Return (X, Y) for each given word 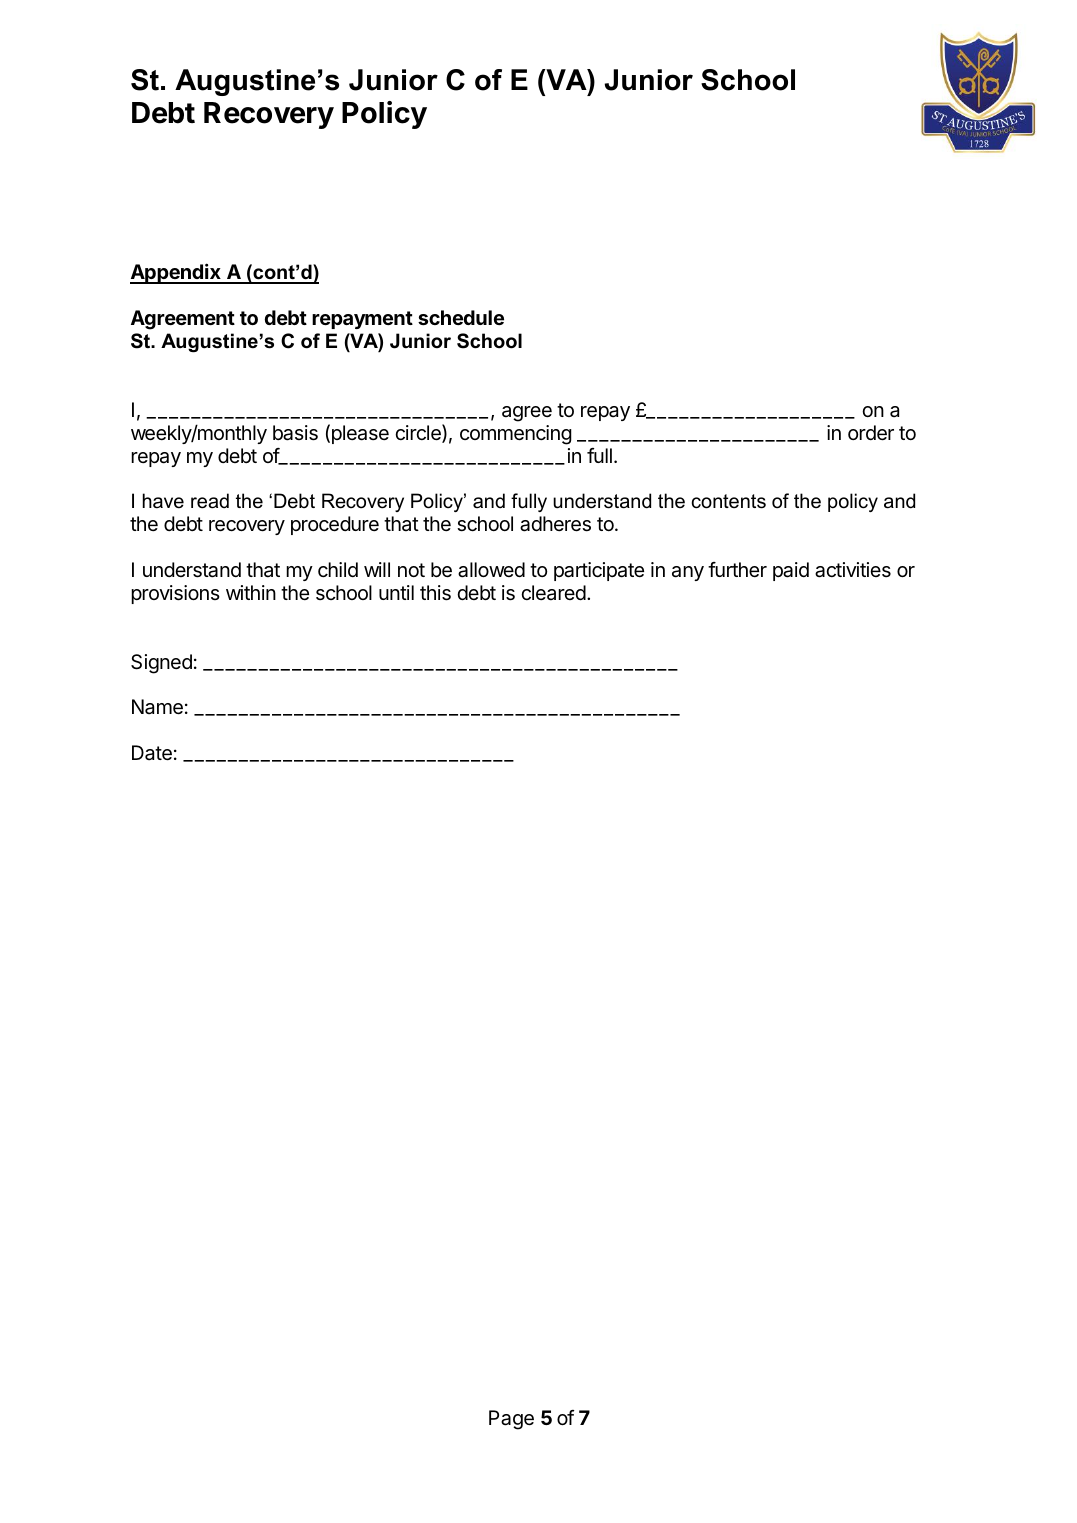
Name (157, 707)
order (871, 433)
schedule (461, 317)
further (737, 569)
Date (152, 753)
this (435, 593)
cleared (553, 593)
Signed (161, 664)
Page (511, 1420)
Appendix (176, 273)
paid (791, 571)
